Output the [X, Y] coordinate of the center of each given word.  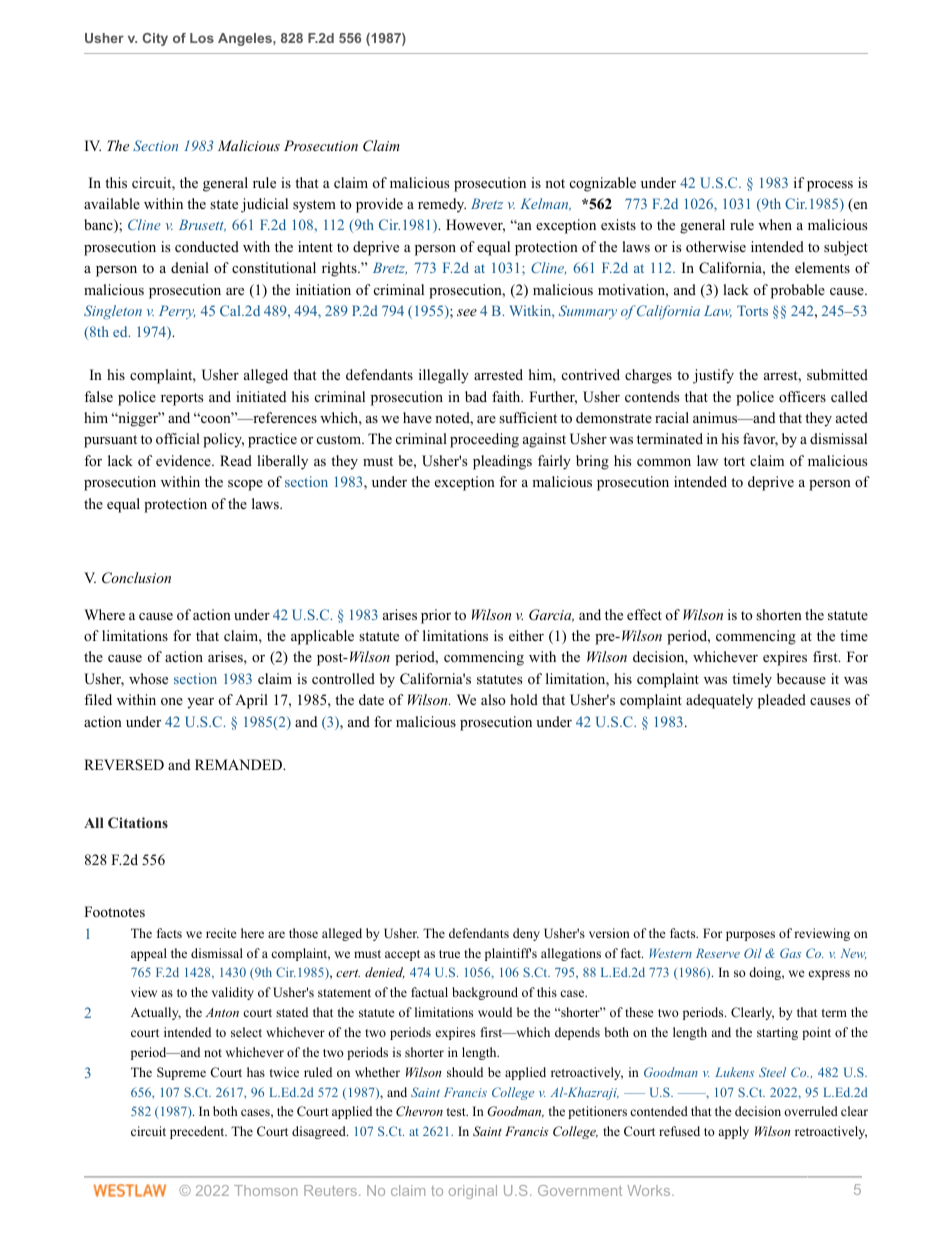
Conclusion [136, 578]
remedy [442, 205]
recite [221, 933]
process [830, 186]
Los [202, 38]
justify [713, 376]
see [467, 312]
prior [436, 616]
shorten [779, 615]
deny [526, 934]
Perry [177, 312]
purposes [750, 936]
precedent [198, 1132]
